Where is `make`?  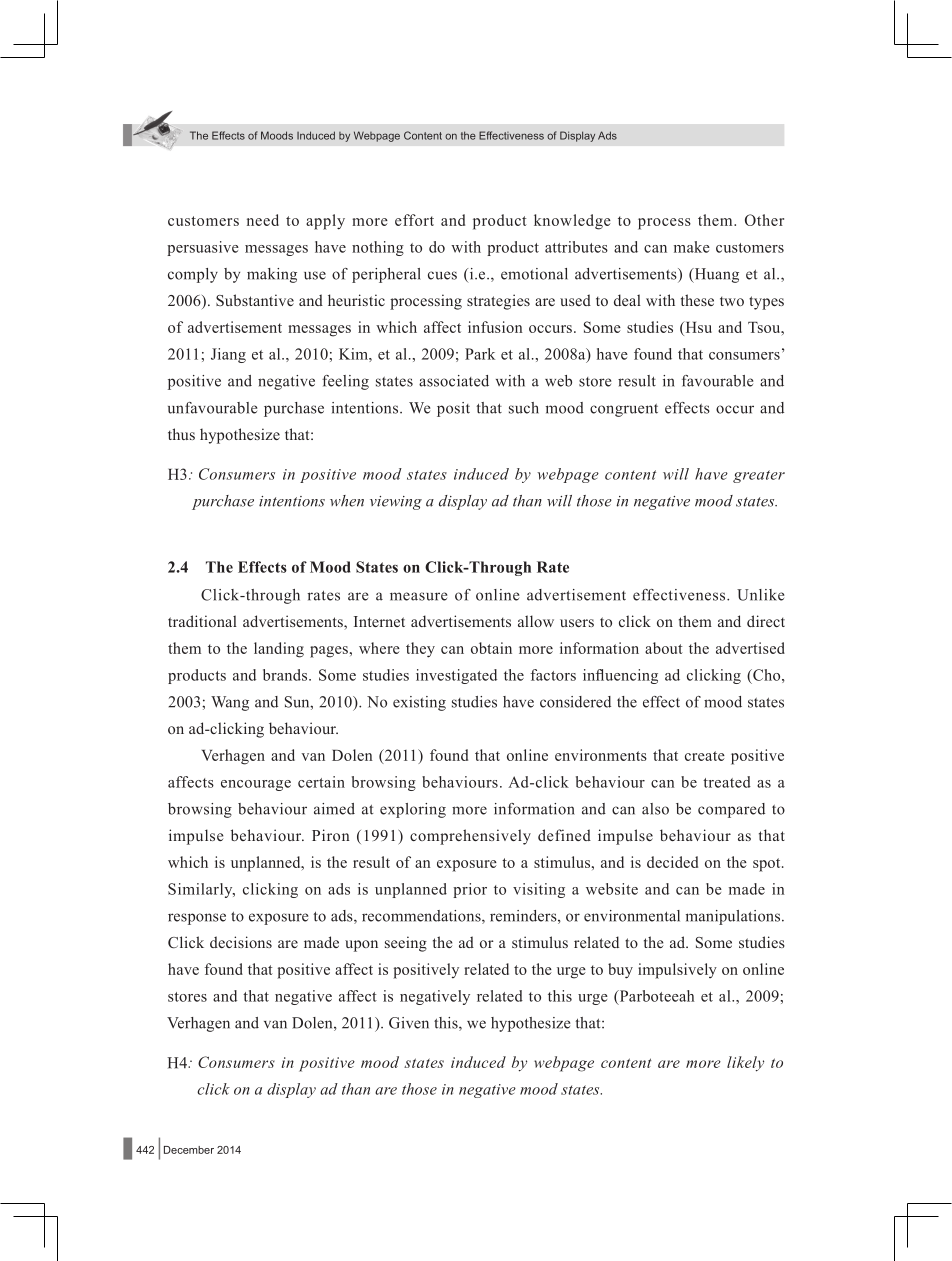 make is located at coordinates (692, 247).
